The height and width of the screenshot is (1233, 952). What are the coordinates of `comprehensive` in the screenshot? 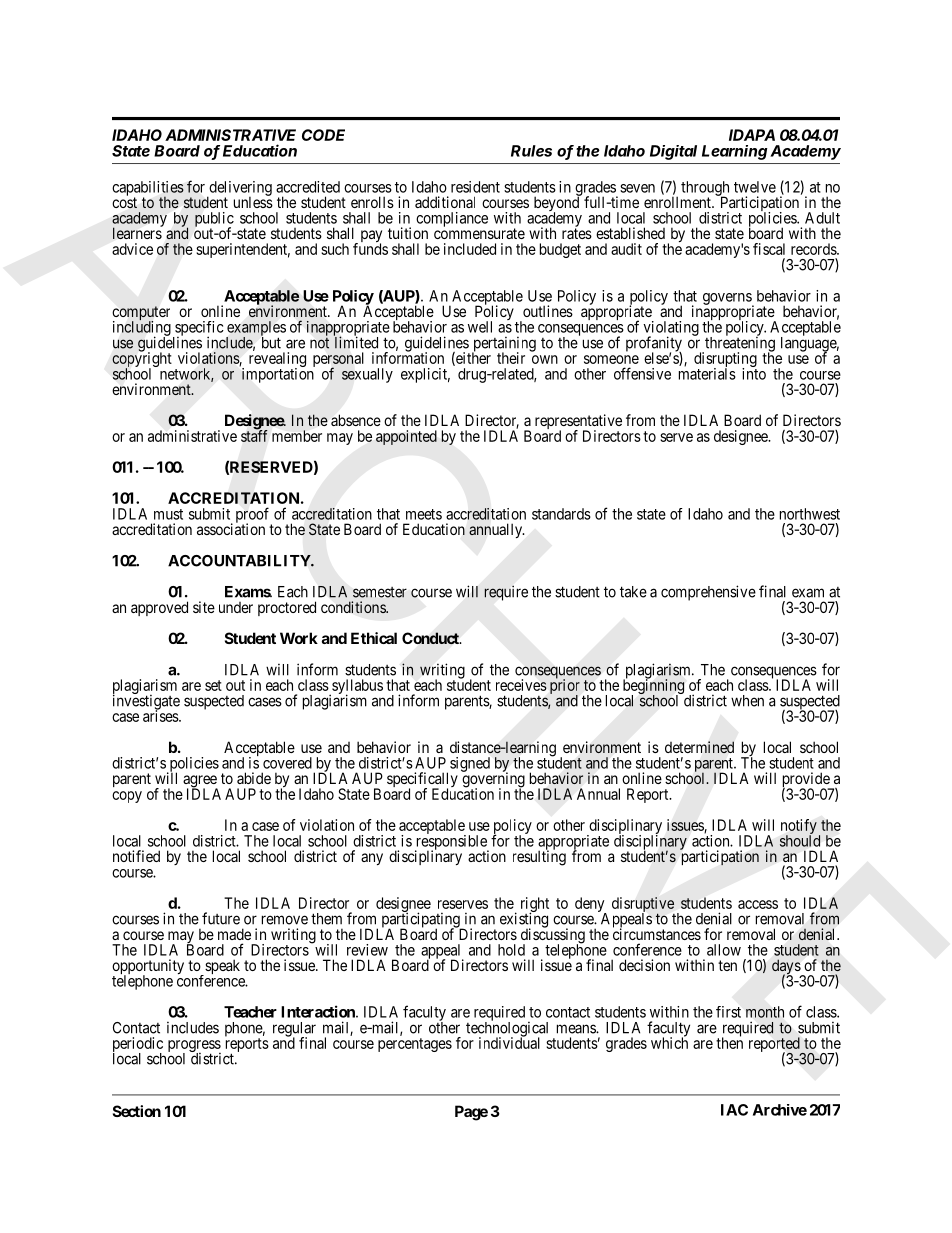 It's located at (708, 593).
